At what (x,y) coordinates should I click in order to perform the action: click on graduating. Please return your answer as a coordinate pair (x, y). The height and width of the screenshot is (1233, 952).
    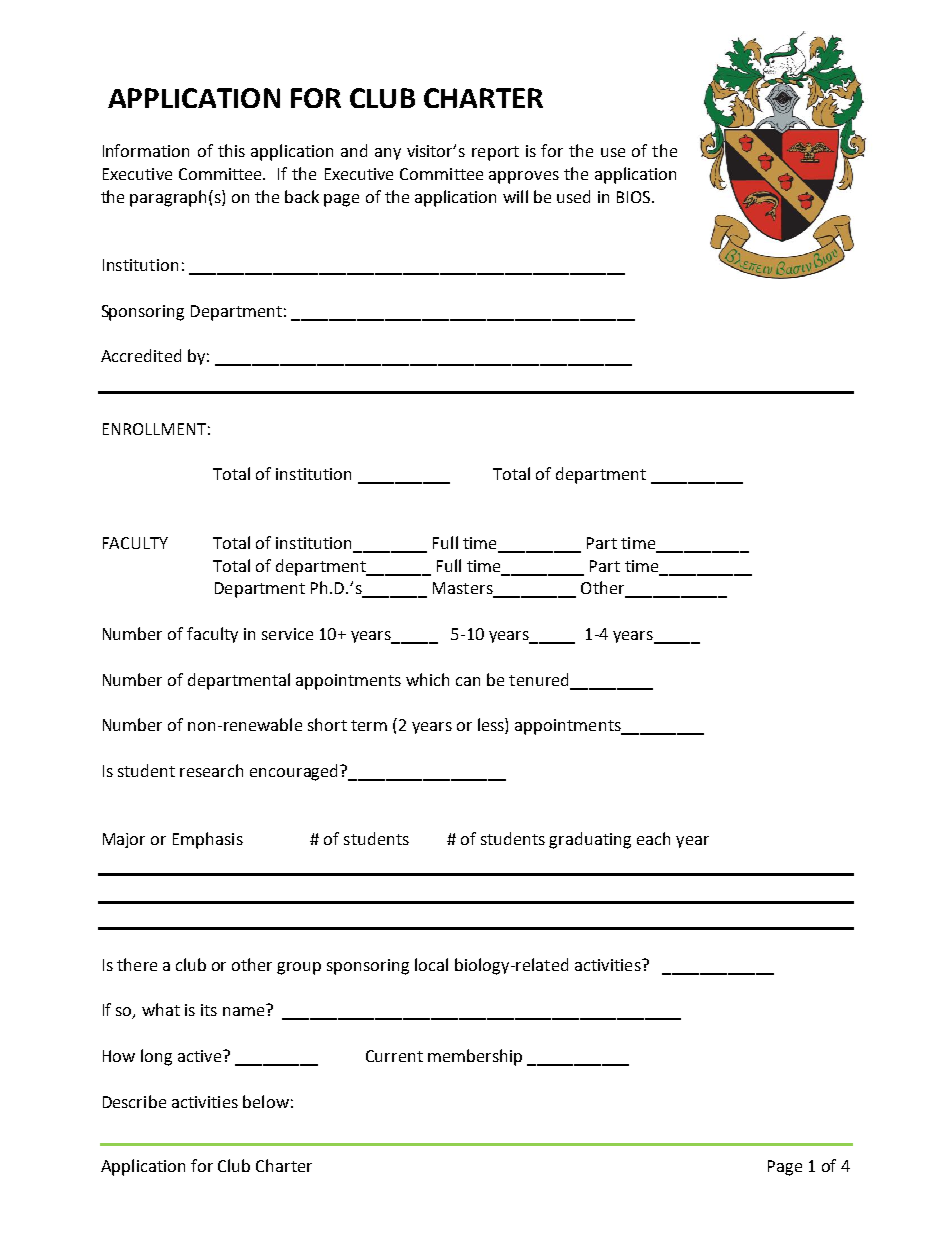
    Looking at the image, I should click on (590, 840).
